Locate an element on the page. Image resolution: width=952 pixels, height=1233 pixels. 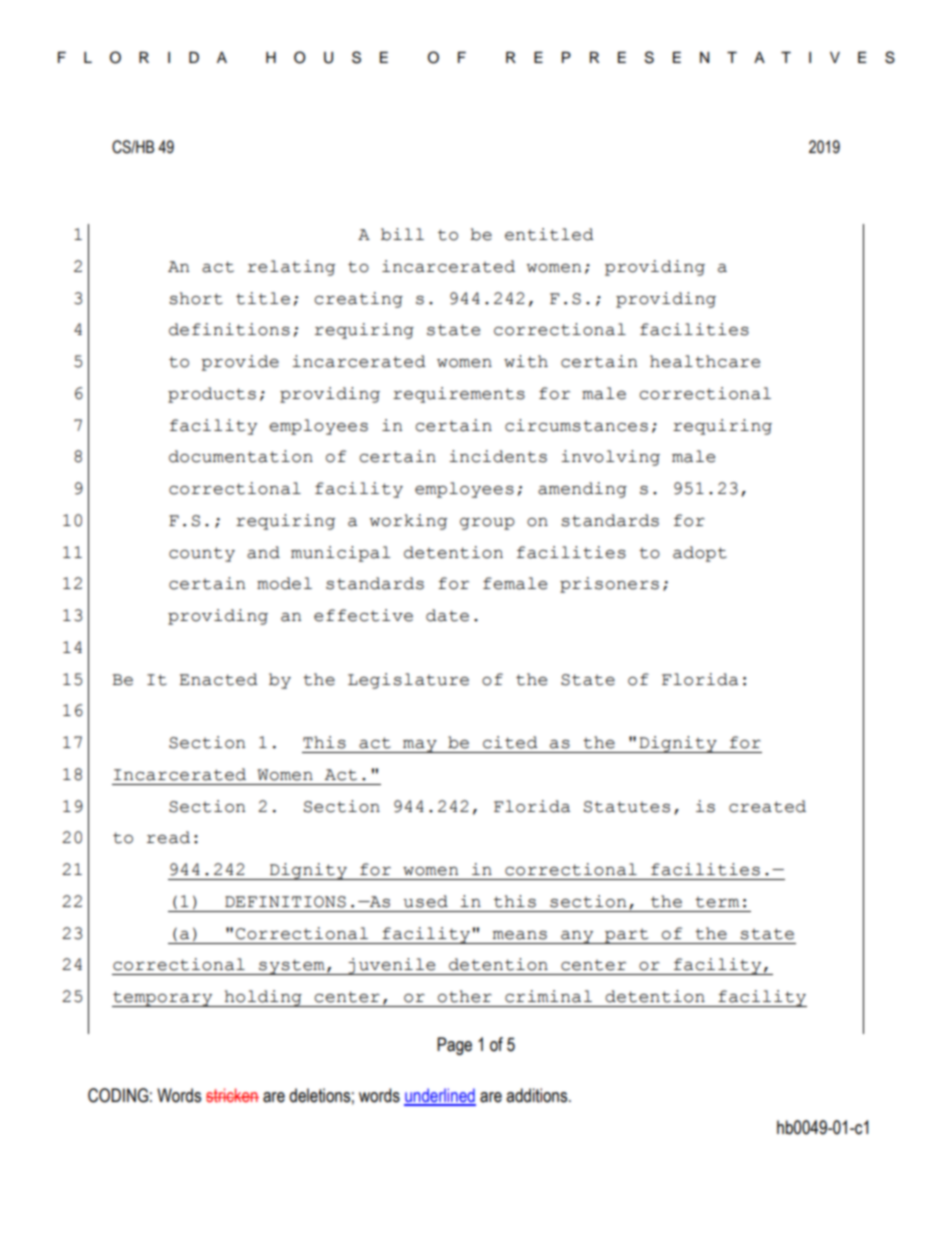
short is located at coordinates (196, 298).
